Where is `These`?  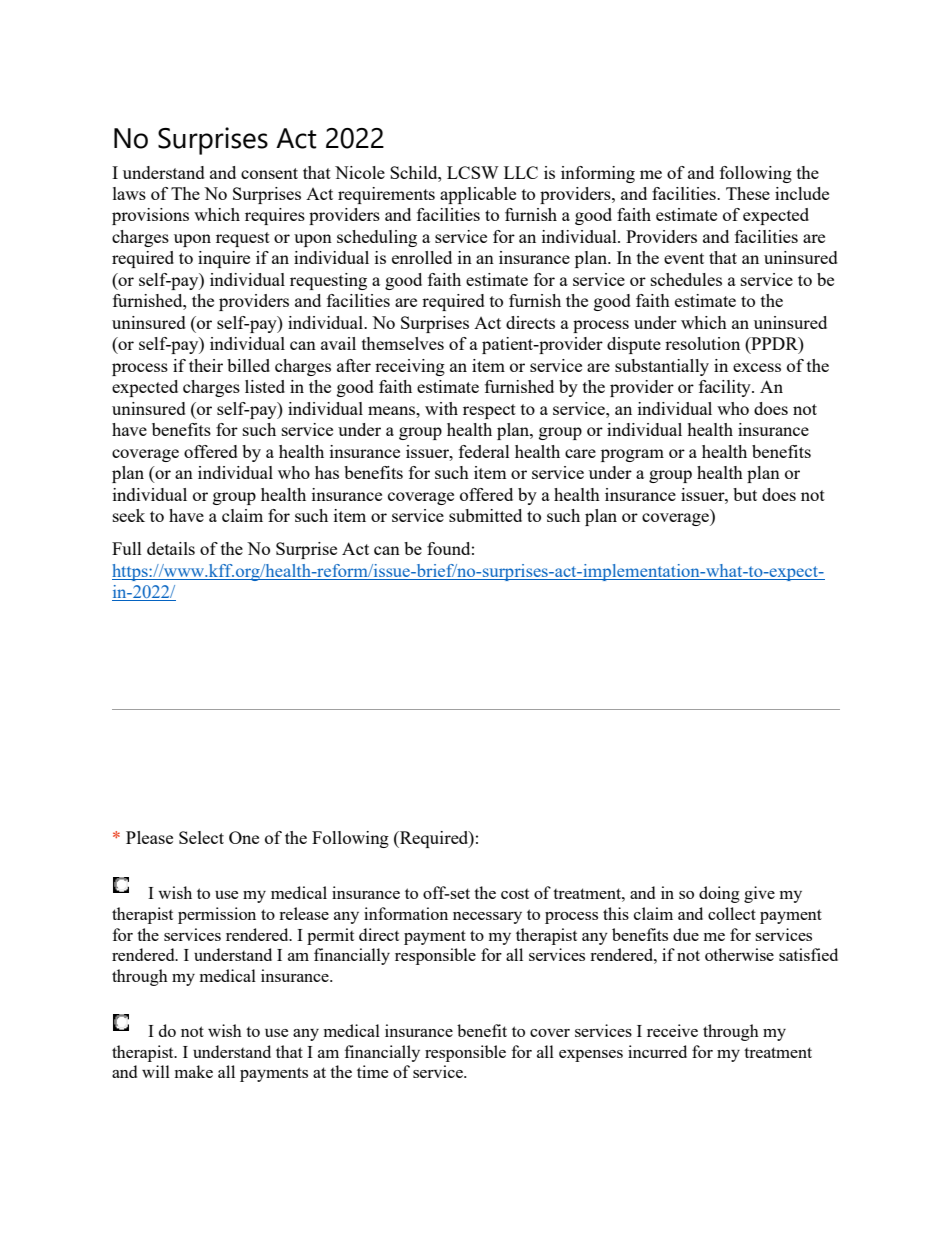
These is located at coordinates (748, 193).
